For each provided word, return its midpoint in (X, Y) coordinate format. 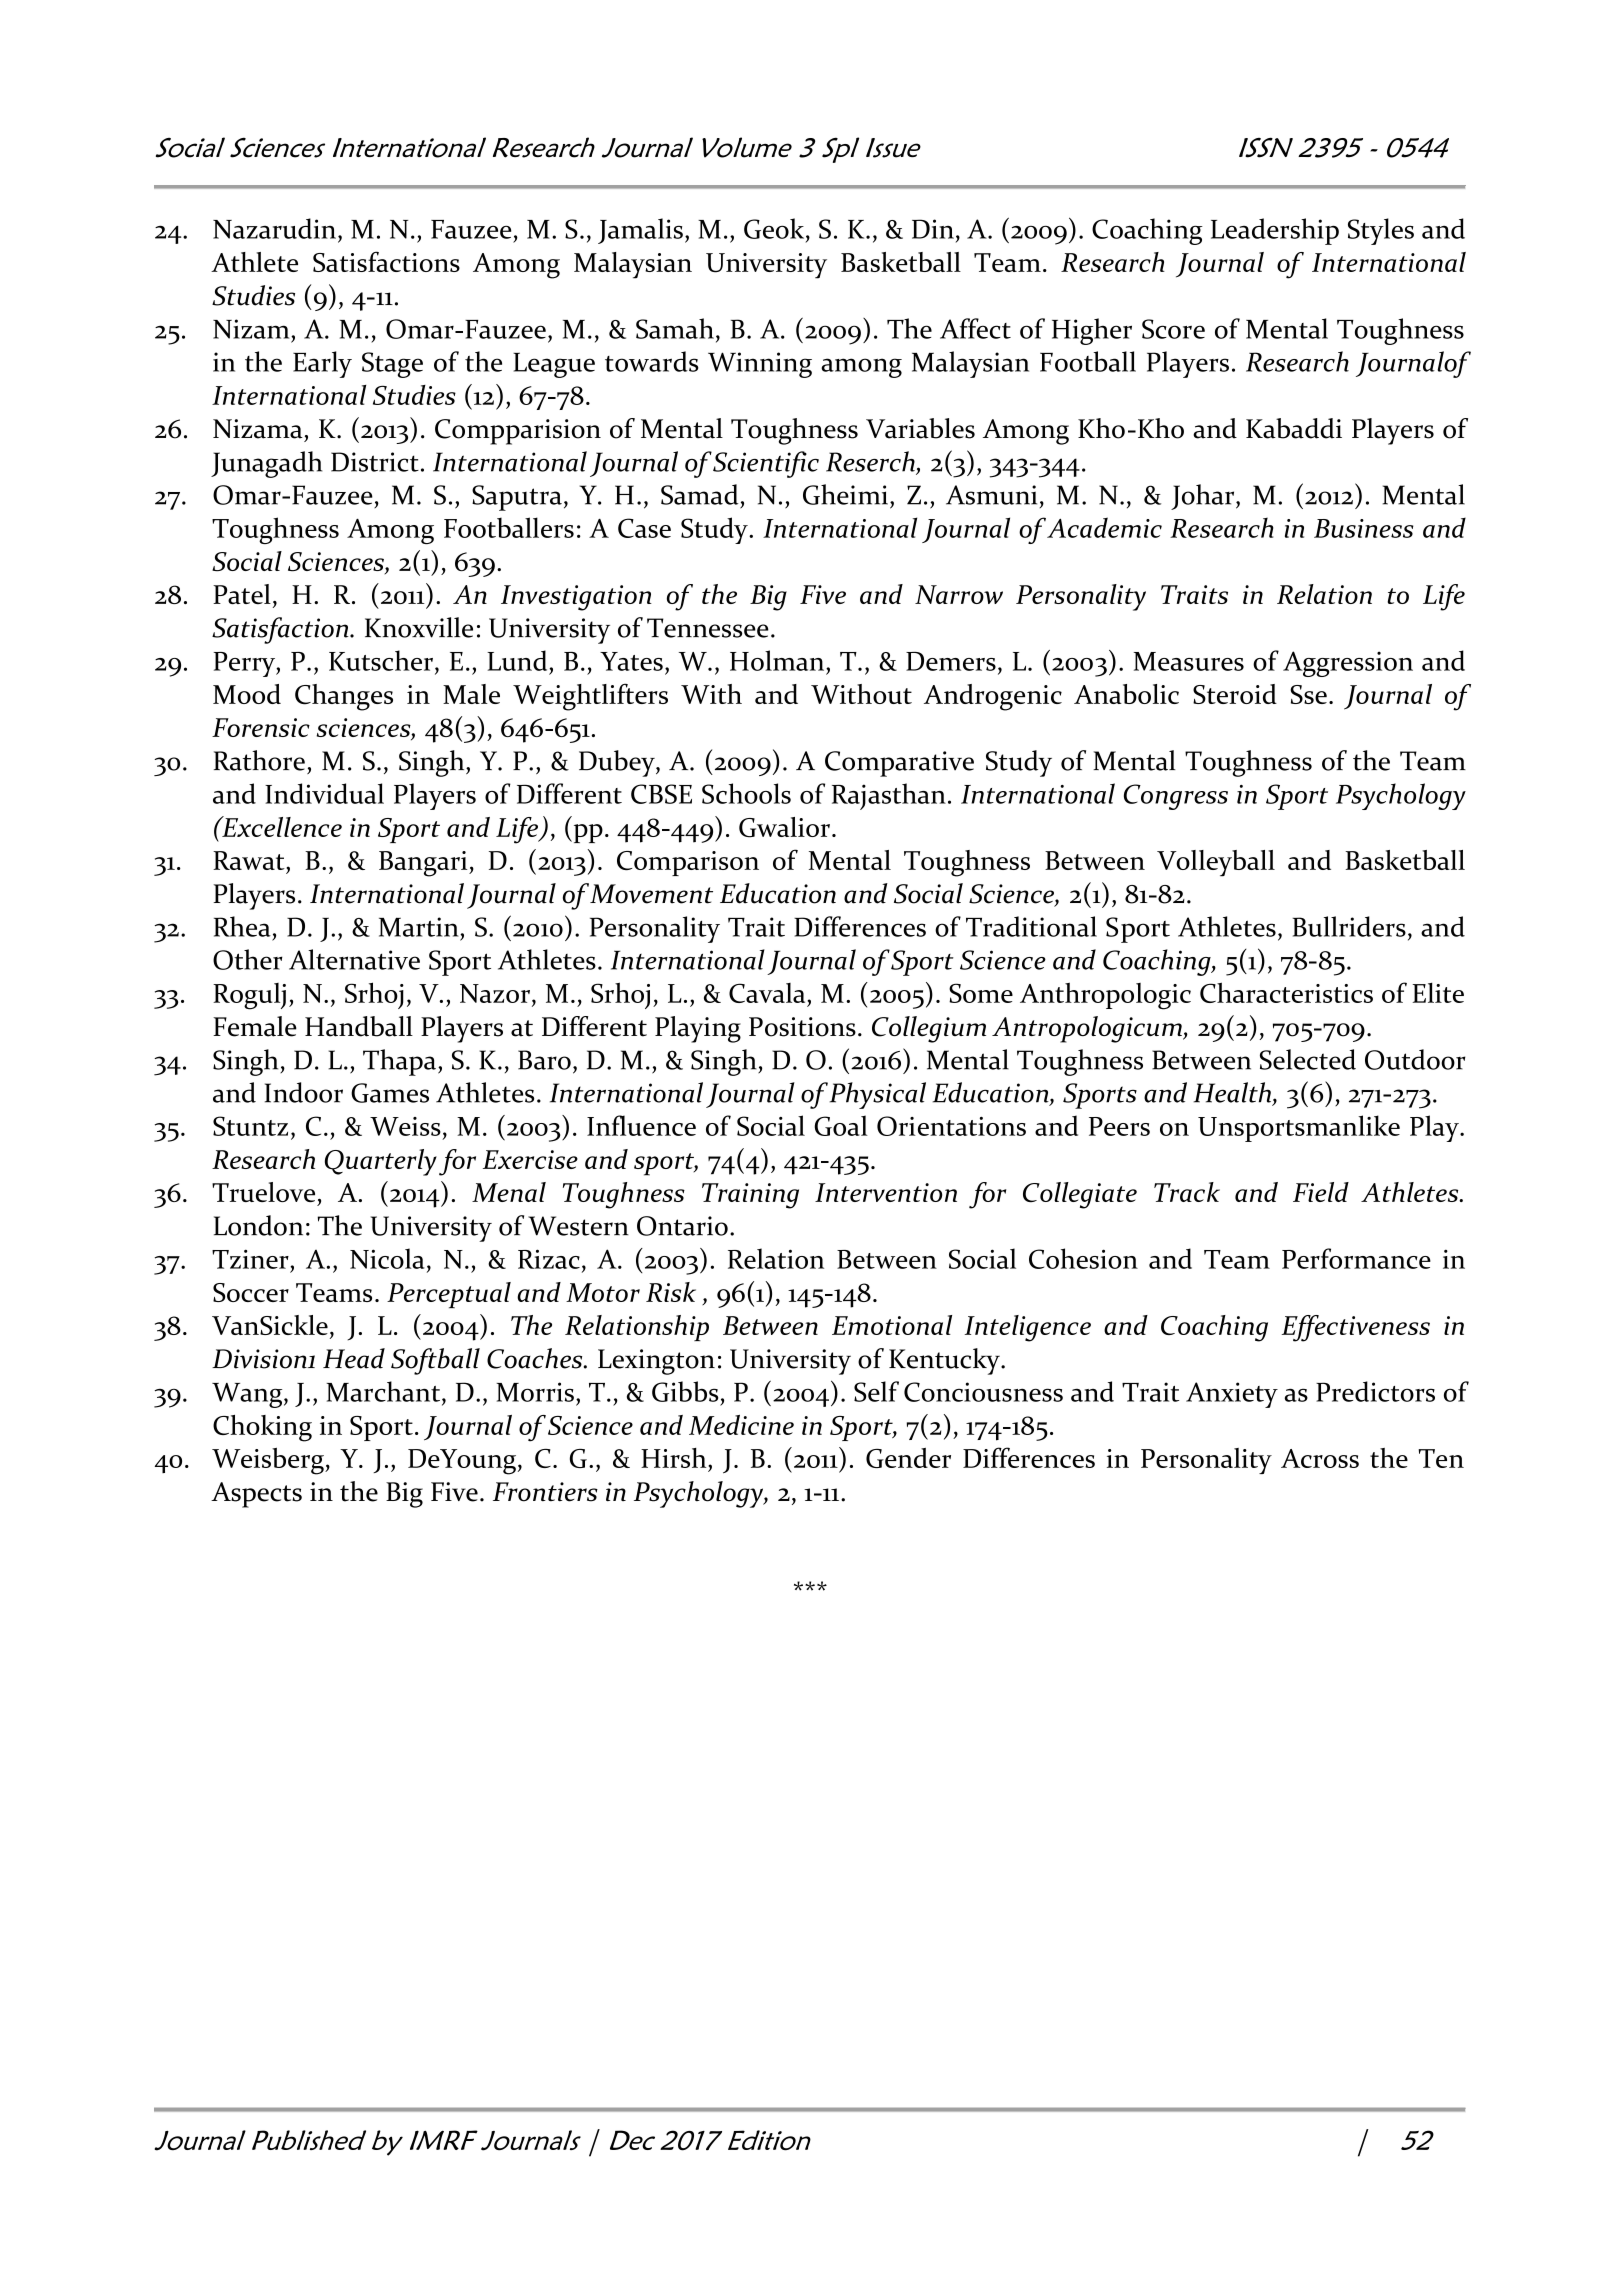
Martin (420, 927)
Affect (975, 328)
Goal (841, 1125)
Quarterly (381, 1162)
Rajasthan (889, 796)
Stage (392, 365)
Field (1321, 1192)
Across (1320, 1458)
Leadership (1275, 231)
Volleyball (1216, 863)
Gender (908, 1458)
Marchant (384, 1391)
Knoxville (419, 627)
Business (1364, 528)
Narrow (959, 594)
